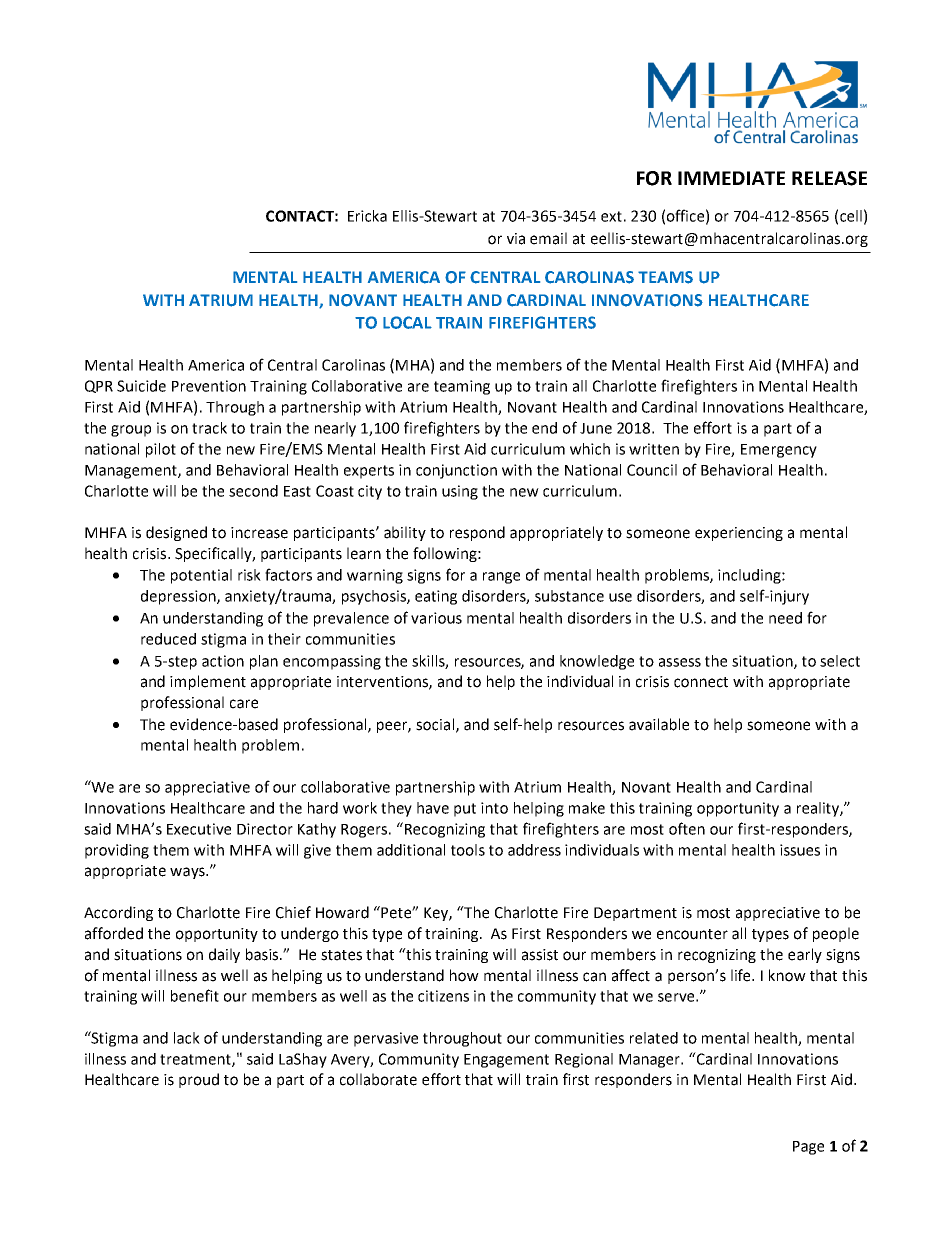 The width and height of the screenshot is (952, 1233). I want to click on Prevention, so click(209, 386).
